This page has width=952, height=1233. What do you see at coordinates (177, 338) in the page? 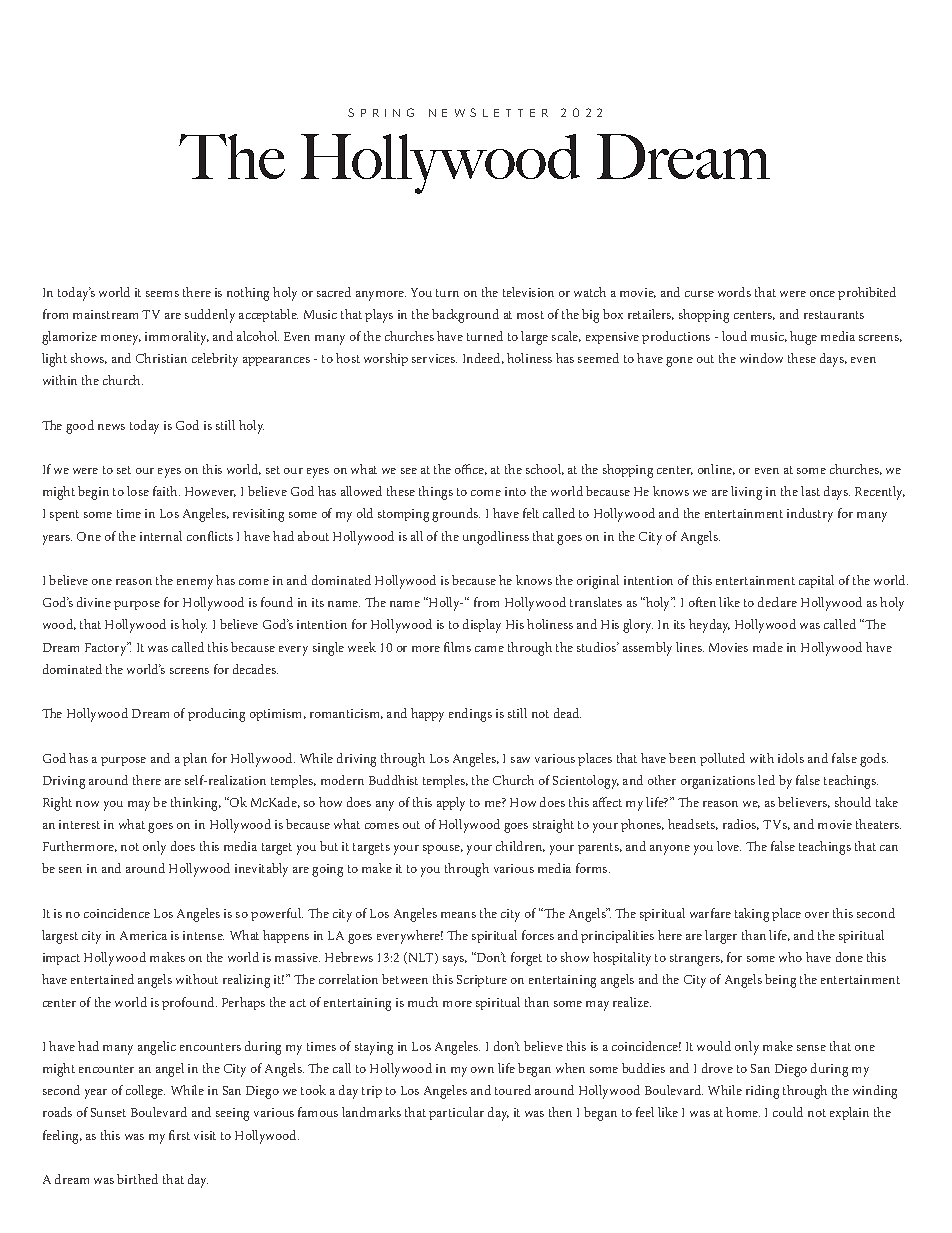
I see `immorality` at bounding box center [177, 338].
